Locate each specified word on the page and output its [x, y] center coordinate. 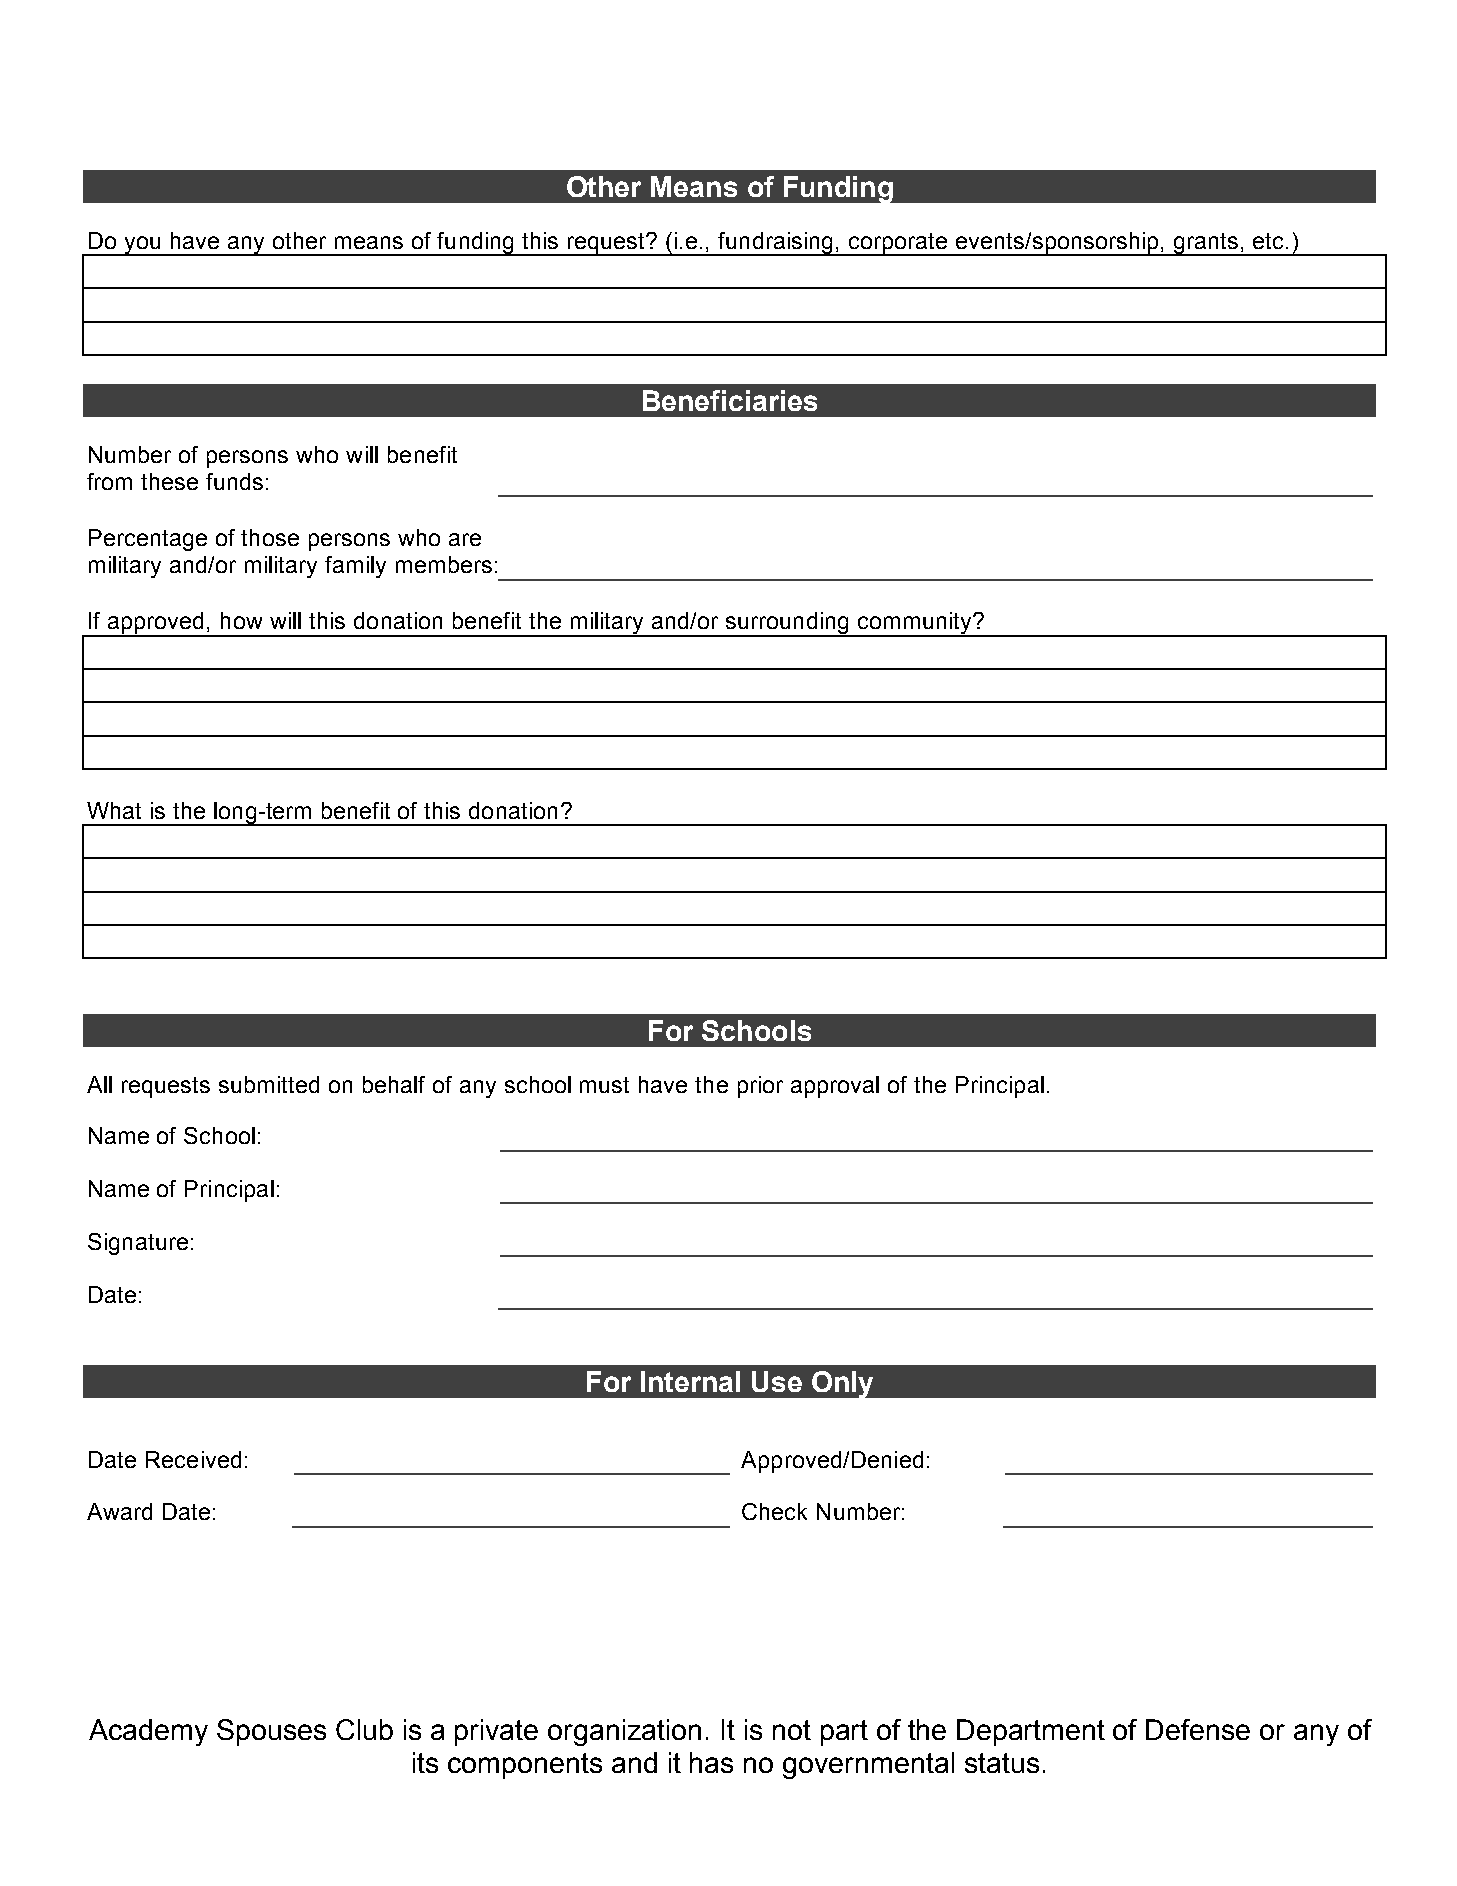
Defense [1198, 1729]
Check [774, 1511]
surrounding [787, 624]
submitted [269, 1084]
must [604, 1085]
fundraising [776, 244]
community [915, 624]
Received [193, 1459]
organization [624, 1732]
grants [1206, 244]
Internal [690, 1381]
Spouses [271, 1732]
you [142, 246]
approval [835, 1087]
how [241, 620]
